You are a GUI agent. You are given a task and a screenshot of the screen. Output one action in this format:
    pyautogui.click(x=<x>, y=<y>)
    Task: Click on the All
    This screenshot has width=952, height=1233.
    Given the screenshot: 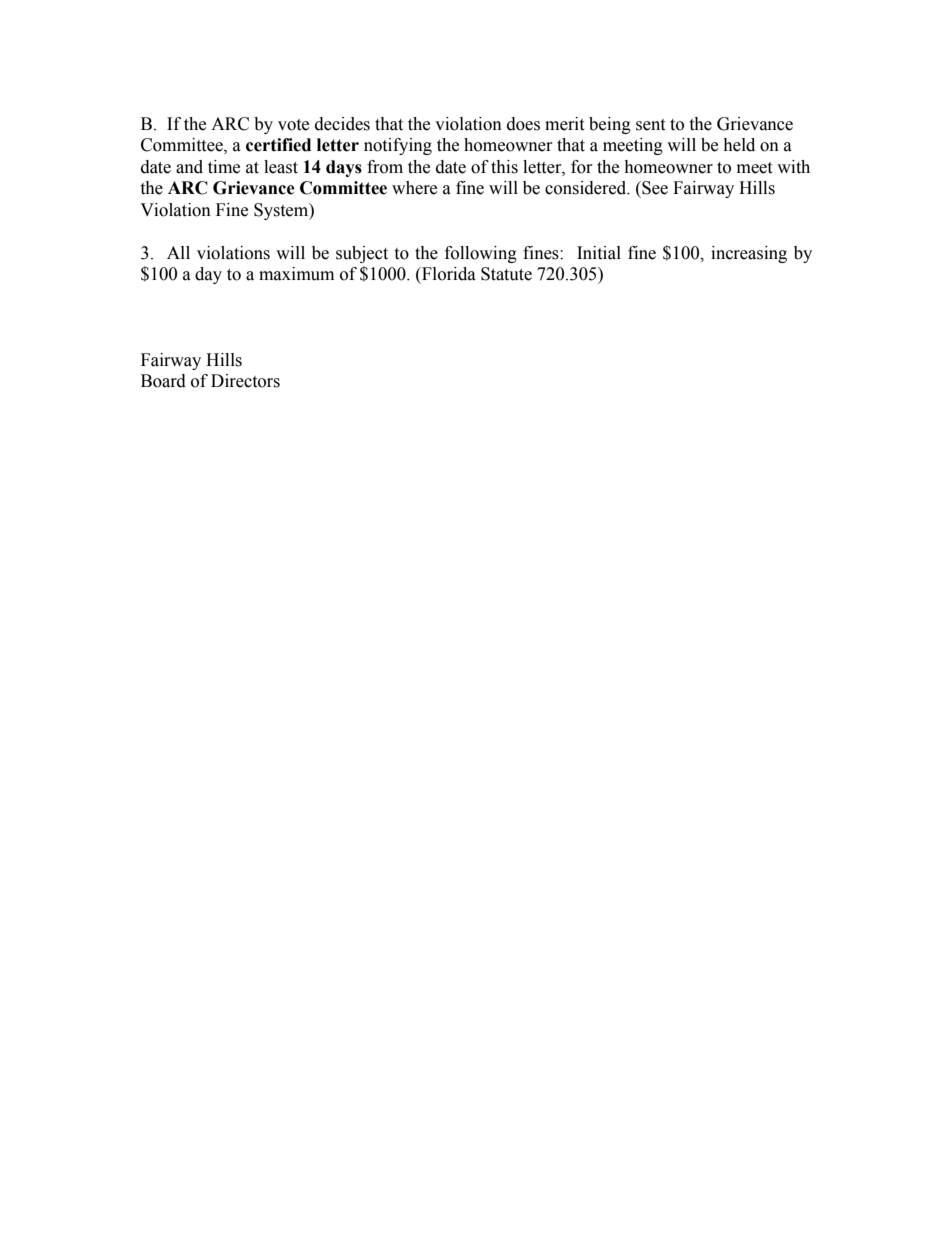 What is the action you would take?
    pyautogui.click(x=178, y=252)
